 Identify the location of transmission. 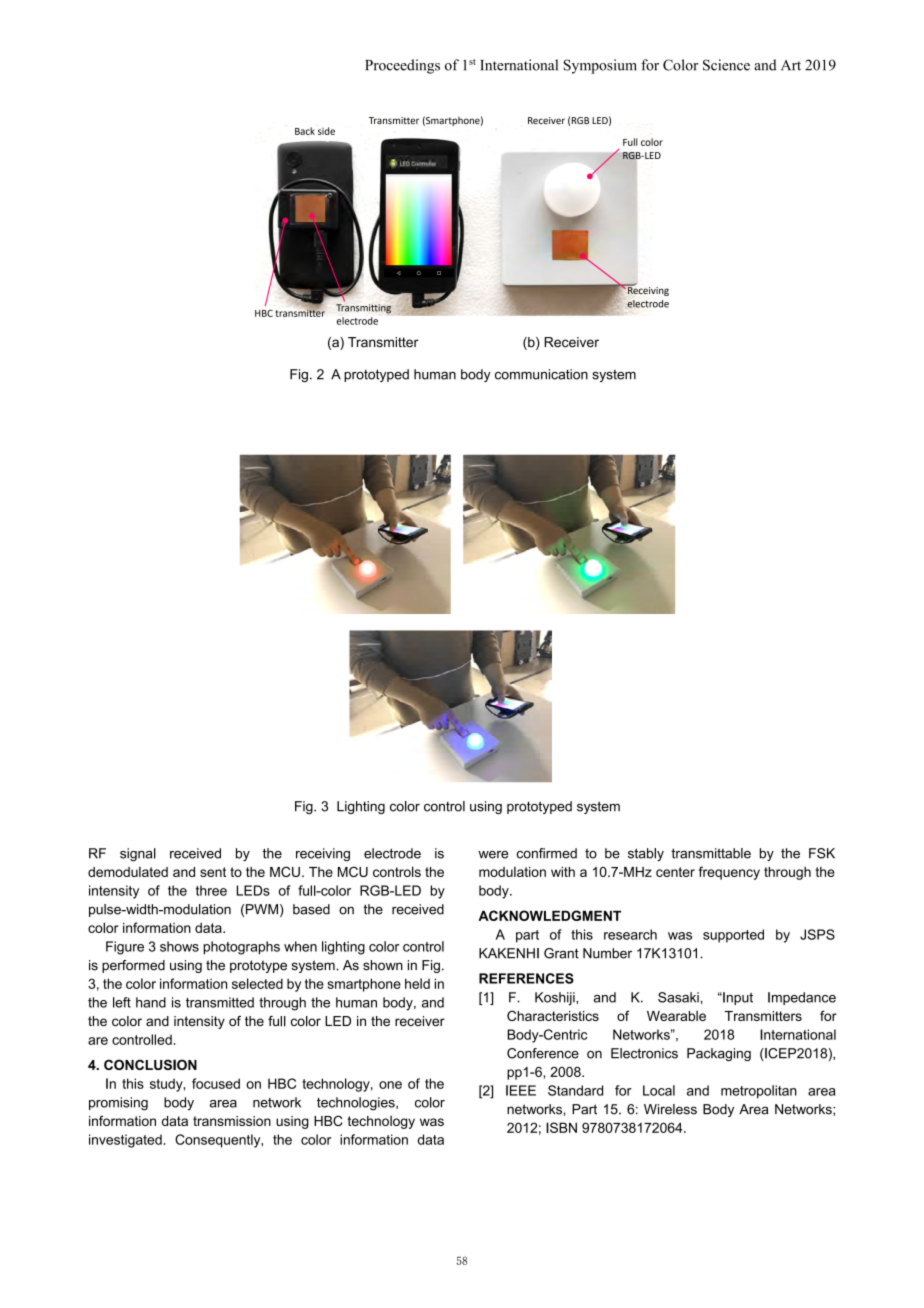
(232, 1121).
